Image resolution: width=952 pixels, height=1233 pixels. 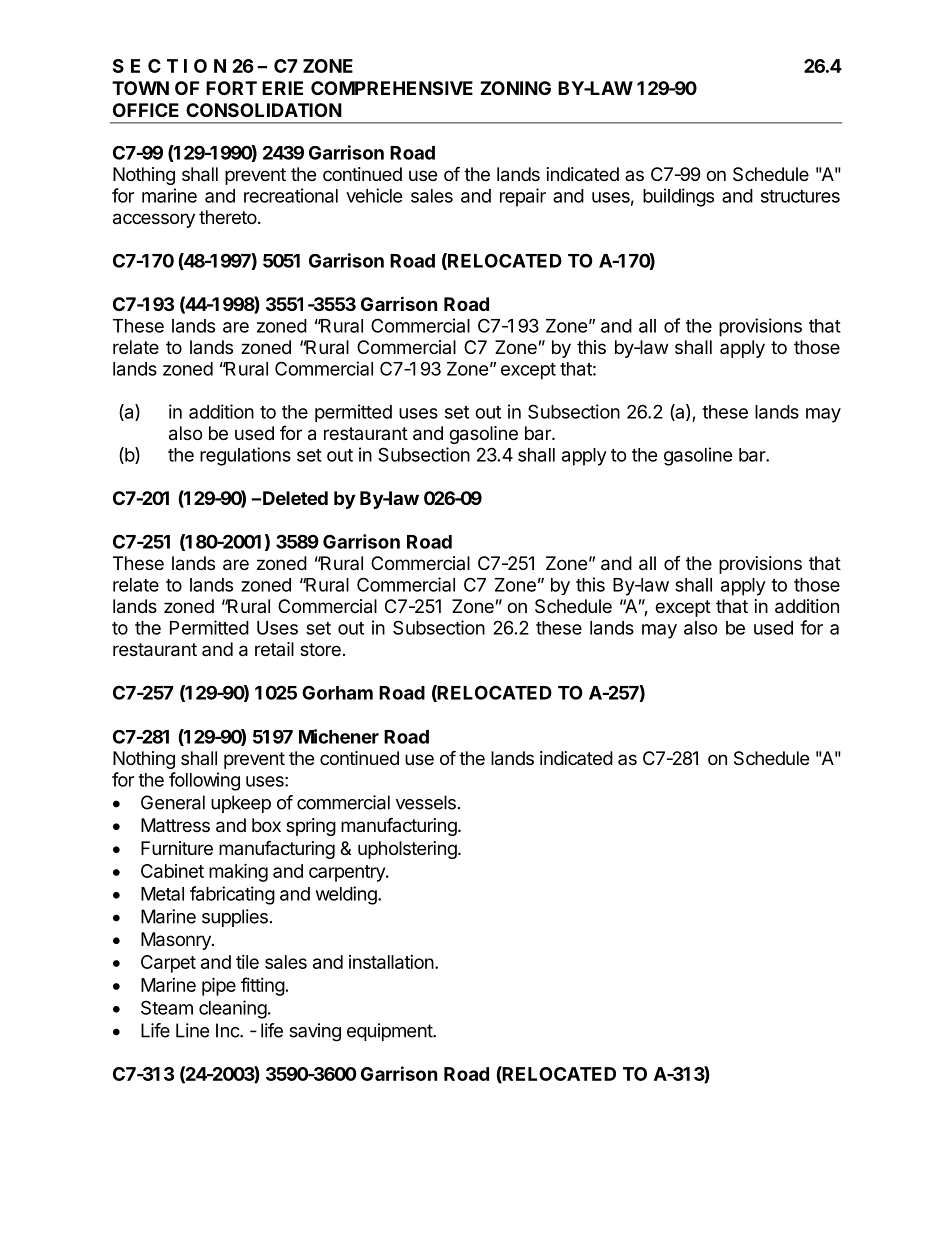 I want to click on FORT, so click(x=231, y=88).
